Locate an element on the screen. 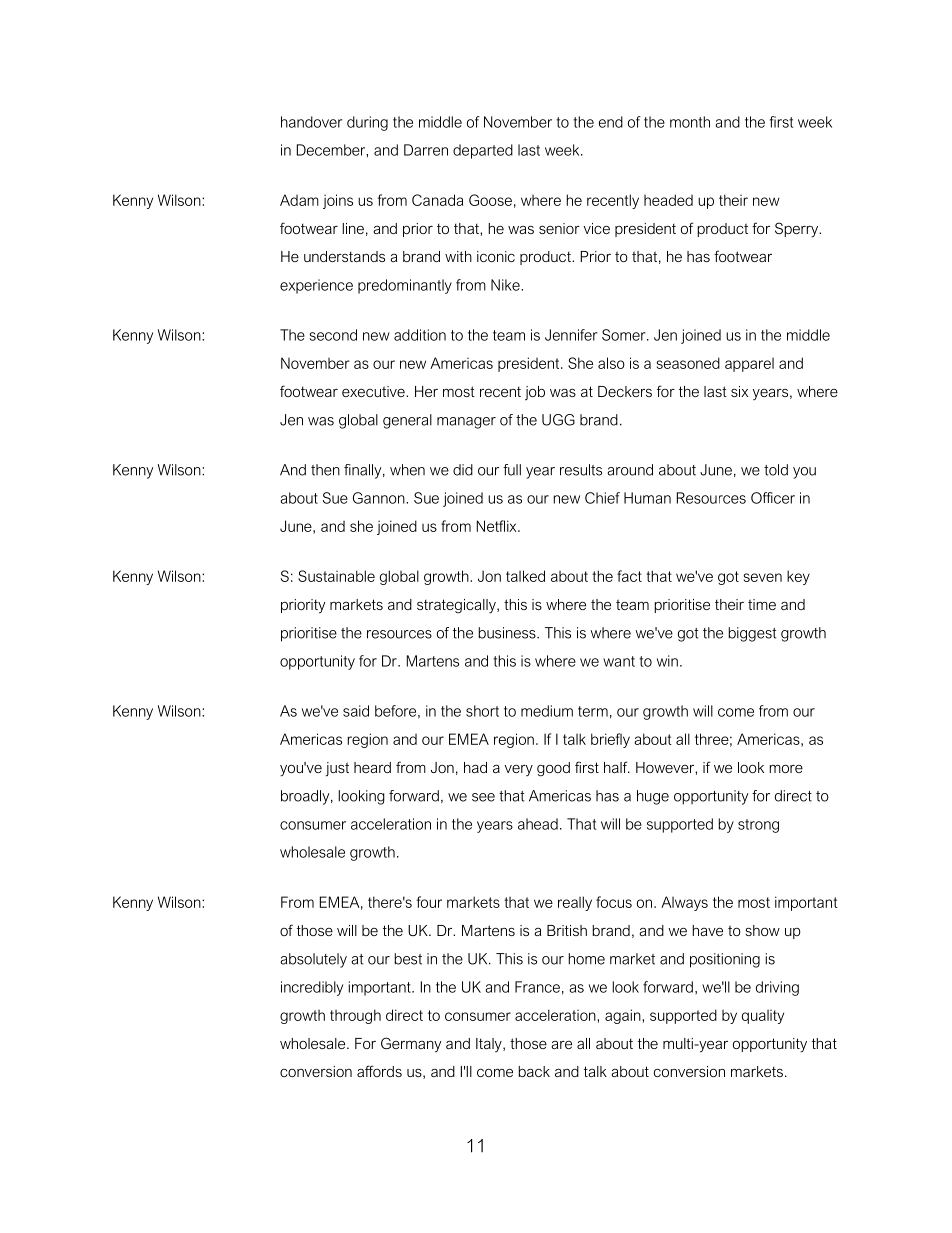  departed is located at coordinates (483, 151).
